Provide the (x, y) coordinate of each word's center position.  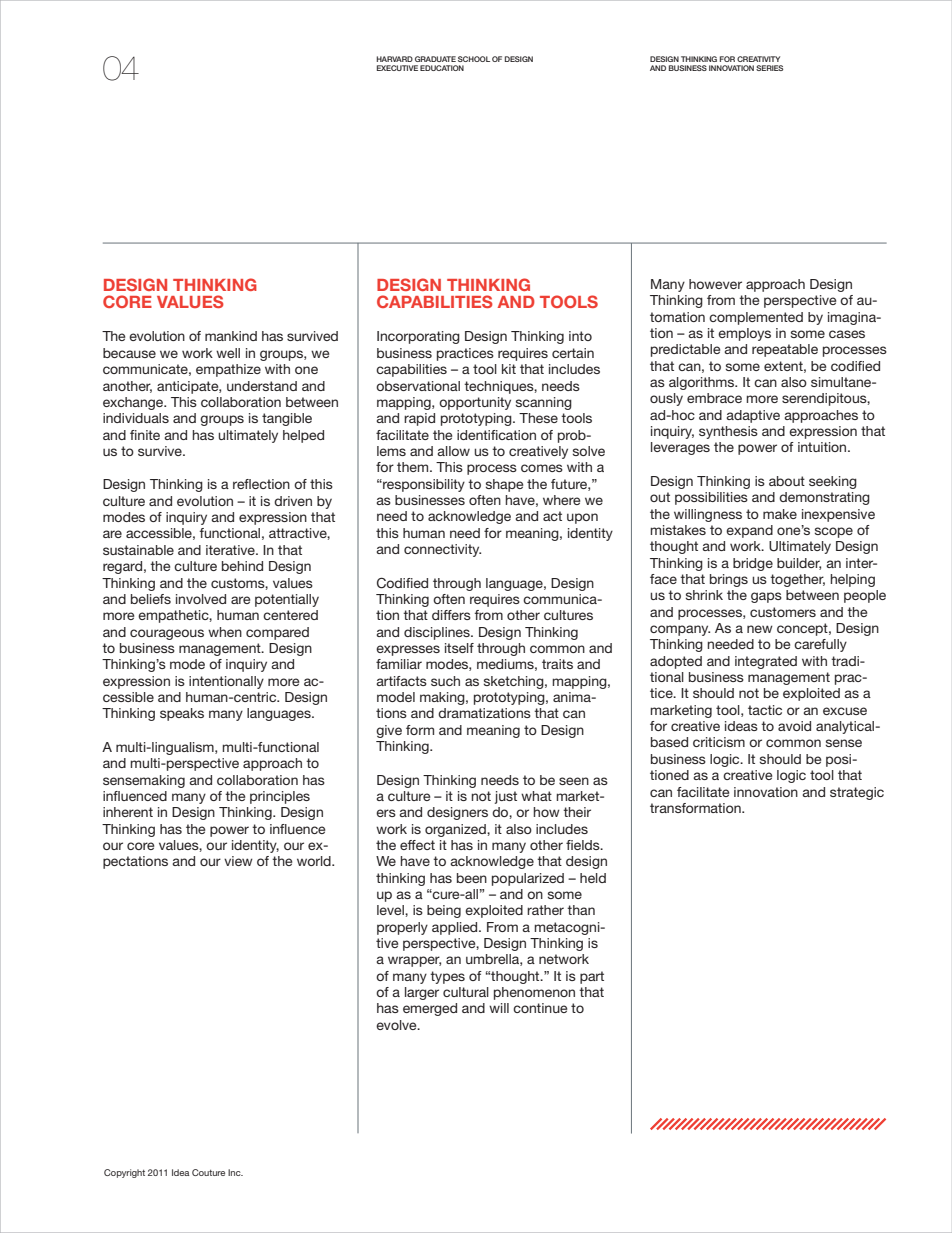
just (506, 797)
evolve (397, 1025)
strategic (857, 793)
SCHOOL (474, 59)
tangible (287, 419)
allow (453, 451)
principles (280, 797)
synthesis (728, 432)
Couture (208, 1172)
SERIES (769, 68)
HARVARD (394, 59)
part (592, 977)
